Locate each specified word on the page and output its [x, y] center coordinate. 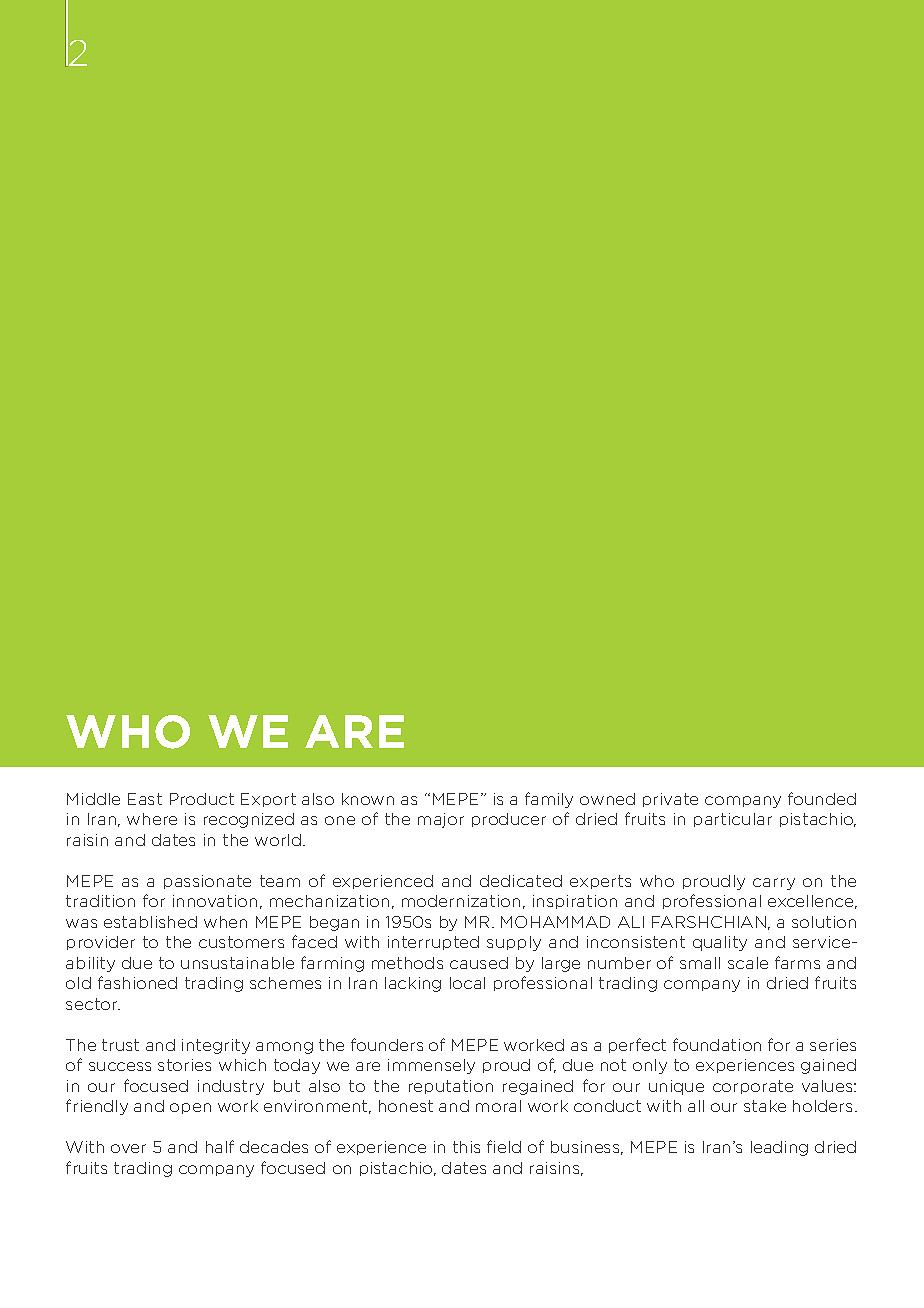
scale [748, 963]
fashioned [137, 982]
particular [733, 820]
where [152, 819]
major [441, 820]
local [467, 983]
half [220, 1146]
